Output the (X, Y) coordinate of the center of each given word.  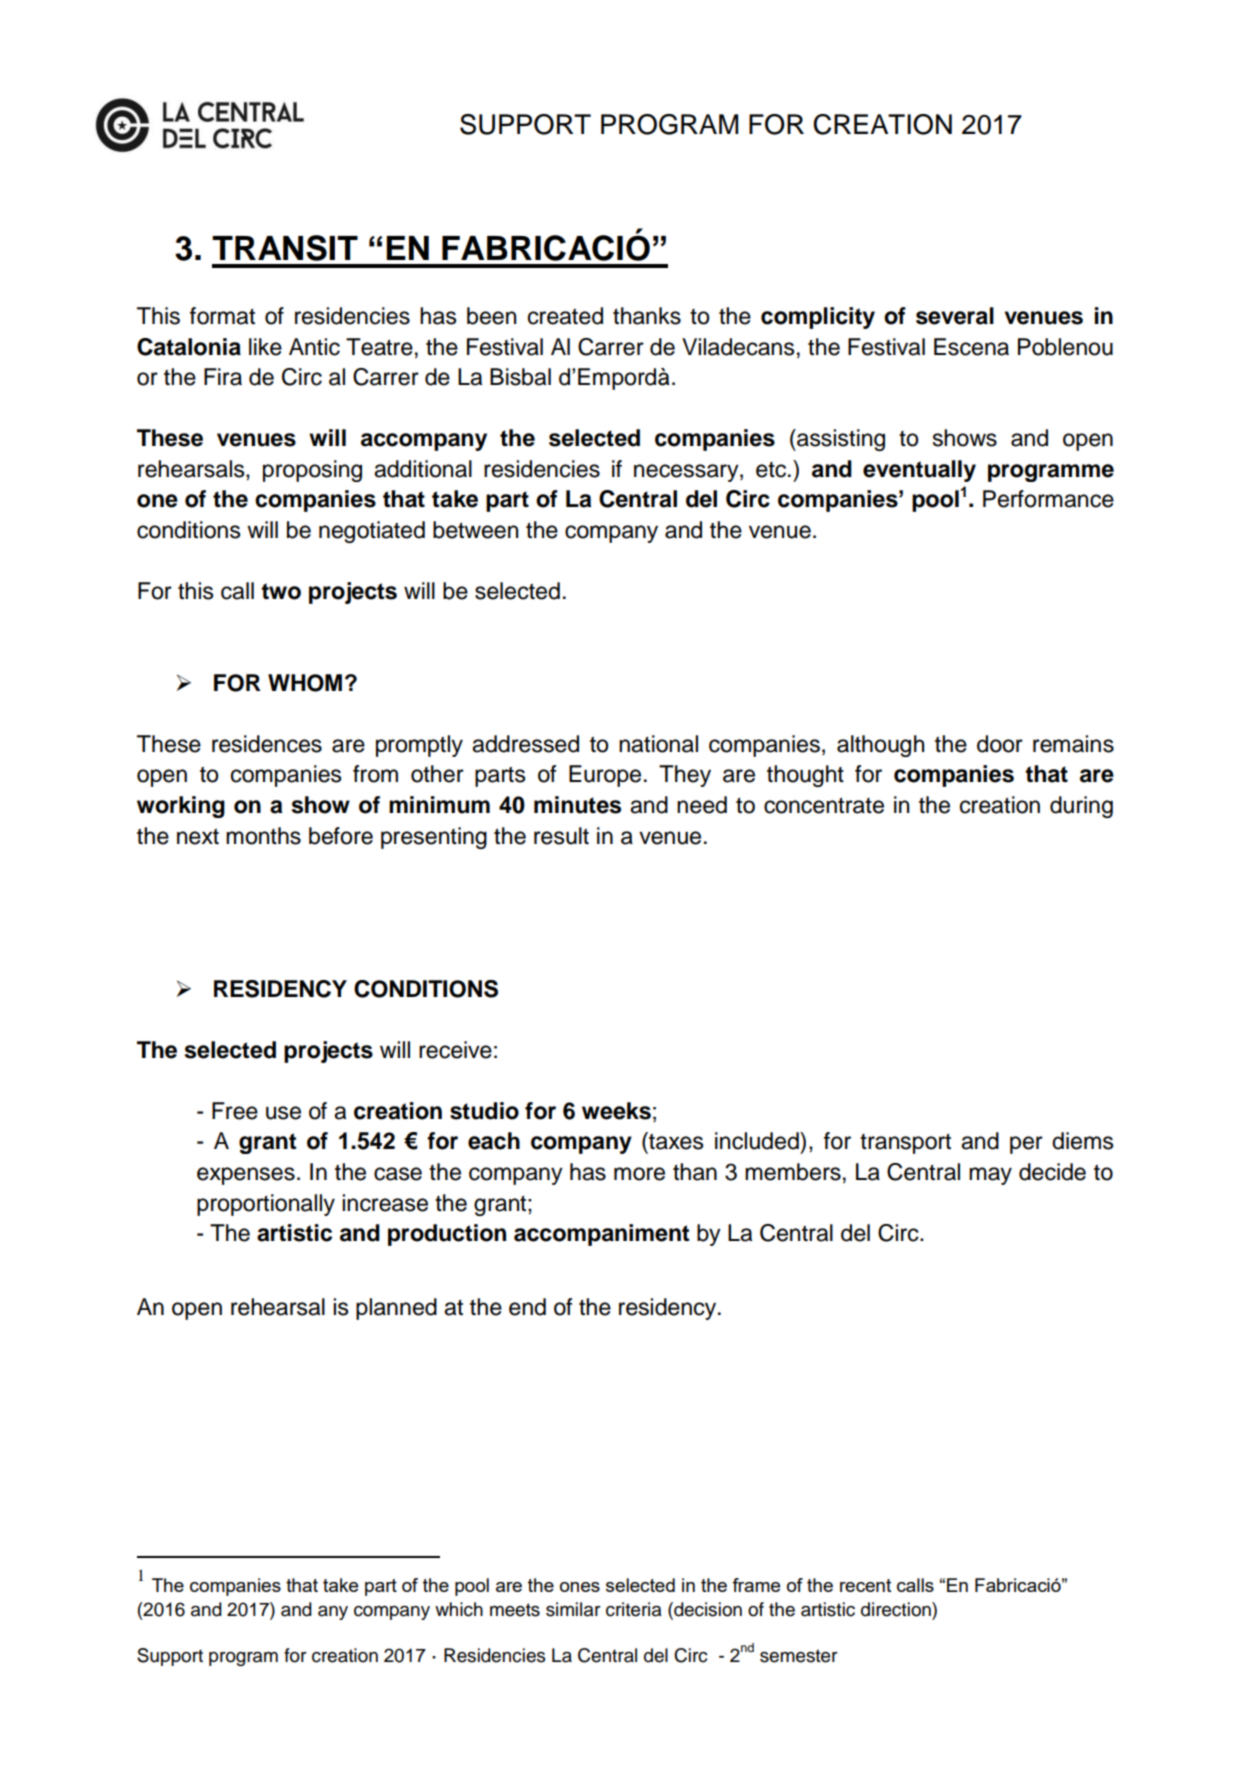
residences (267, 744)
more (639, 1174)
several (955, 316)
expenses (246, 1176)
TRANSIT (285, 248)
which (459, 1609)
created (565, 316)
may (990, 1176)
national (658, 744)
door (1000, 744)
